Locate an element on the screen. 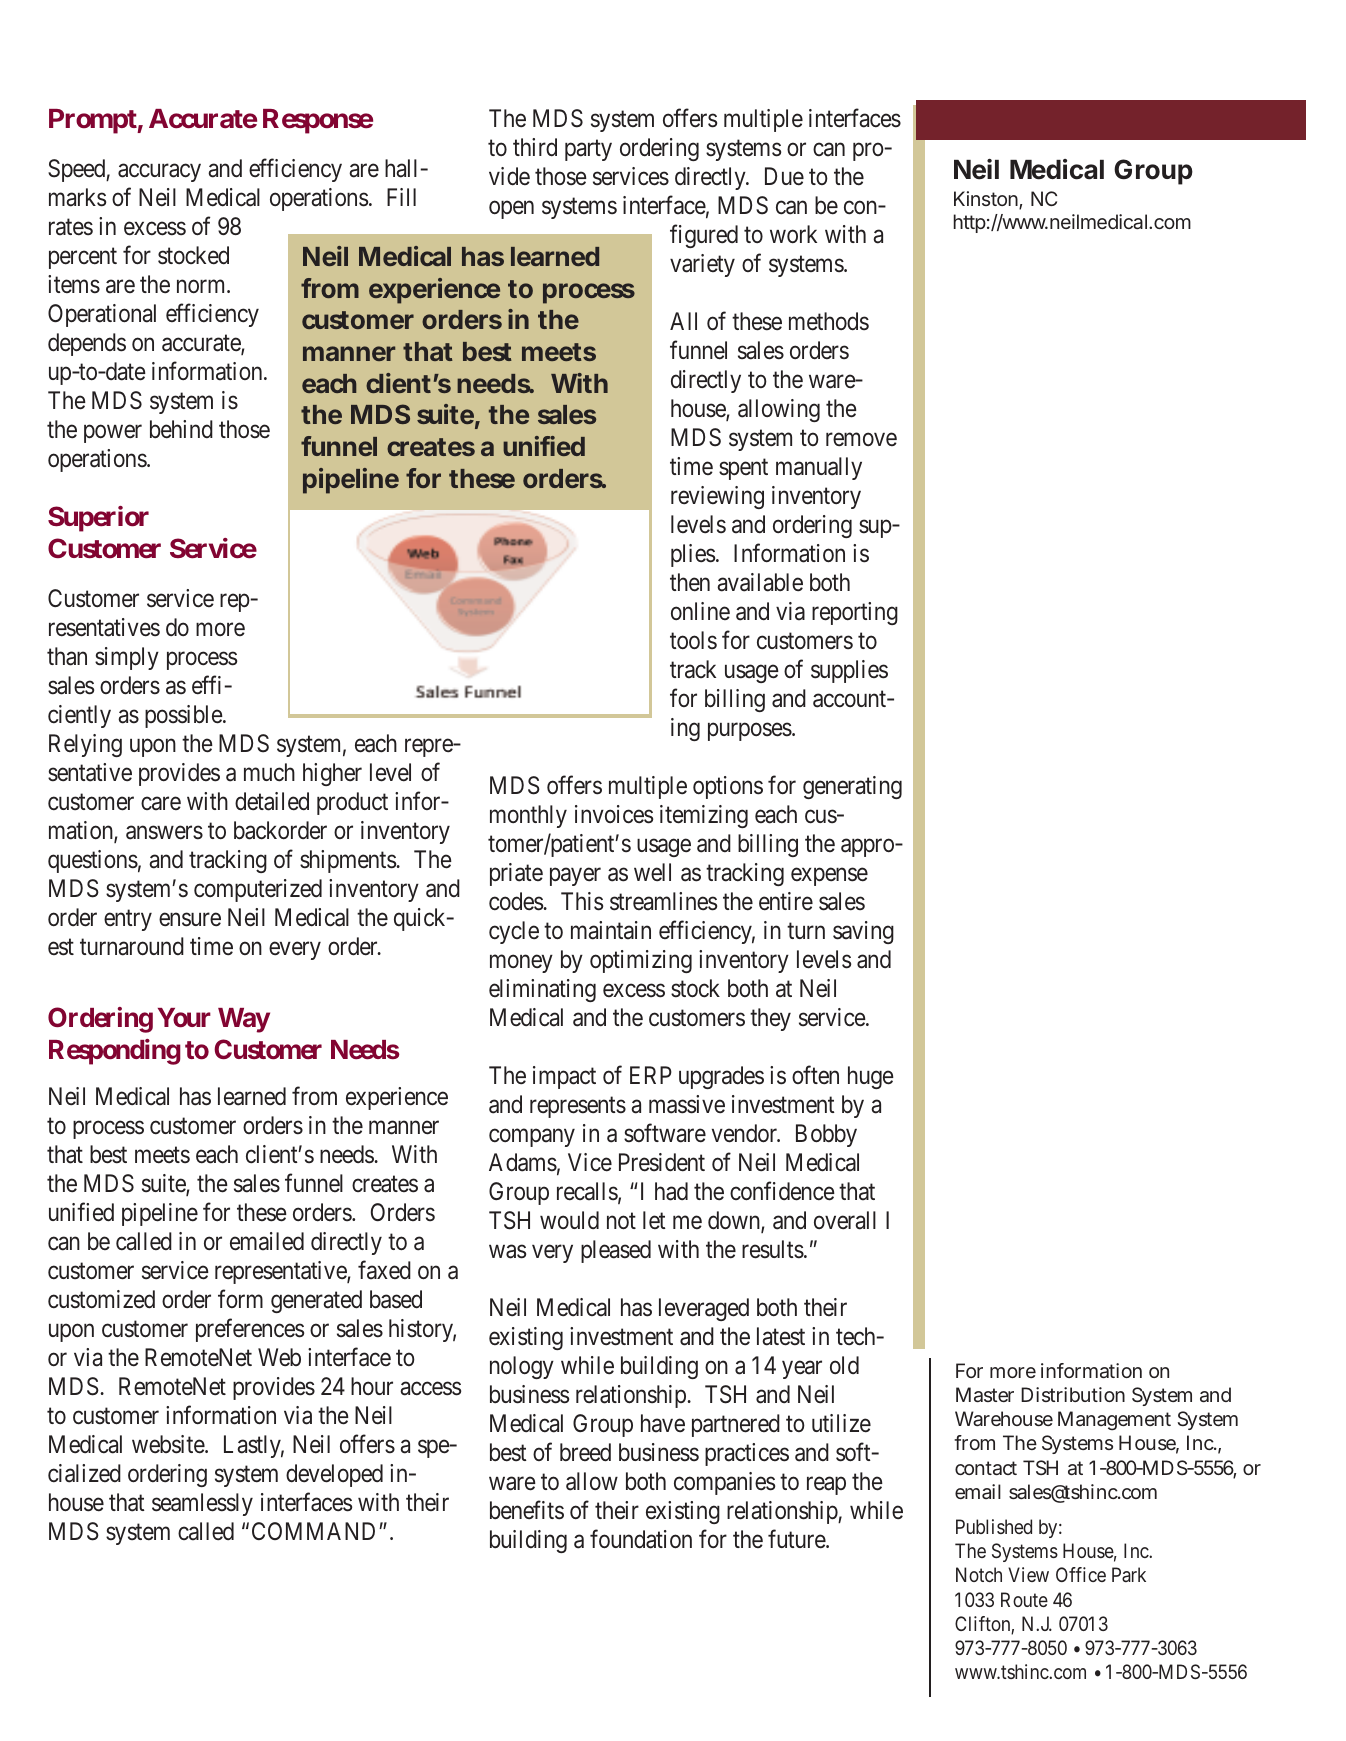 The height and width of the screenshot is (1741, 1346). reporting is located at coordinates (855, 613).
